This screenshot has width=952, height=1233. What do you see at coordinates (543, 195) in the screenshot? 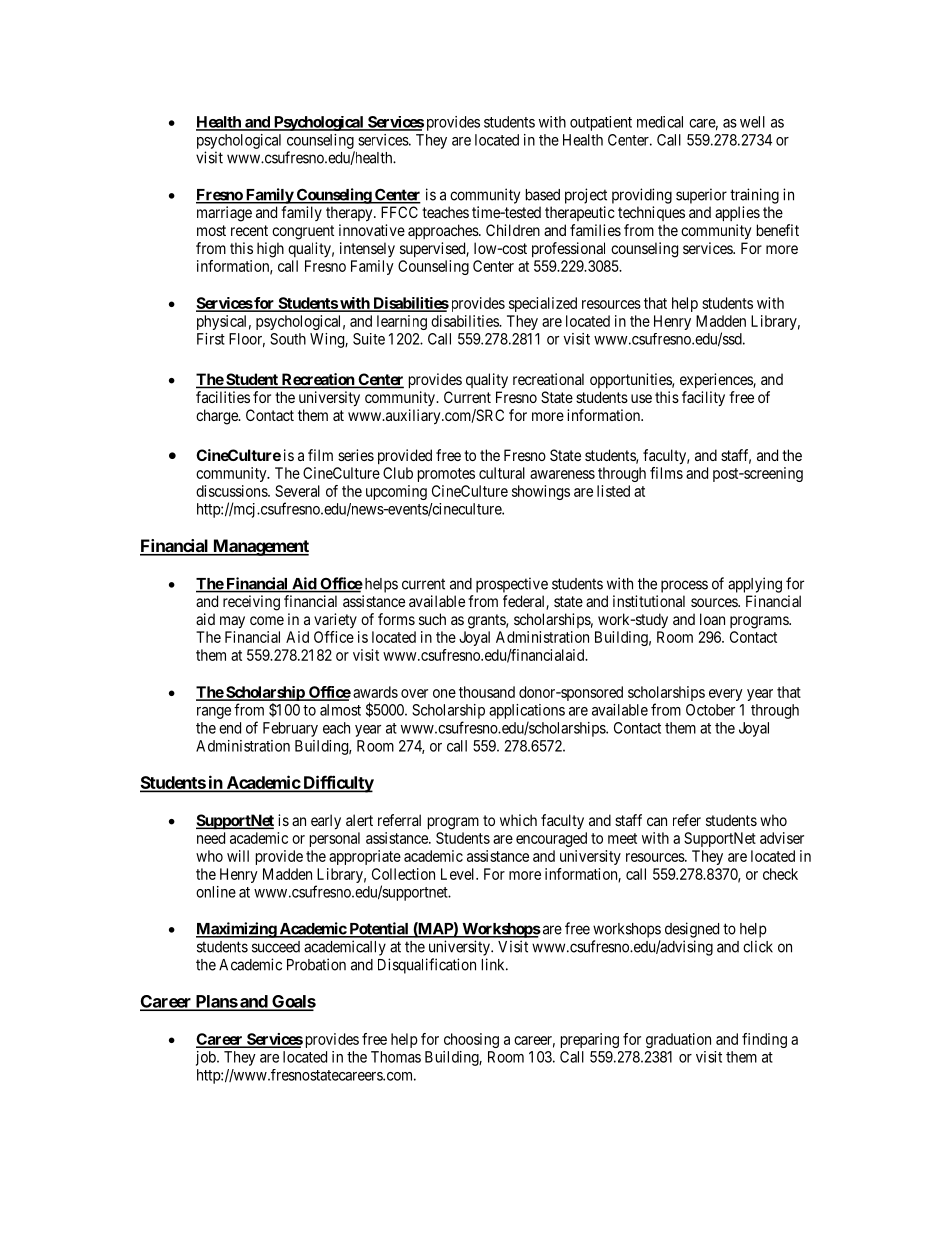
I see `based` at bounding box center [543, 195].
